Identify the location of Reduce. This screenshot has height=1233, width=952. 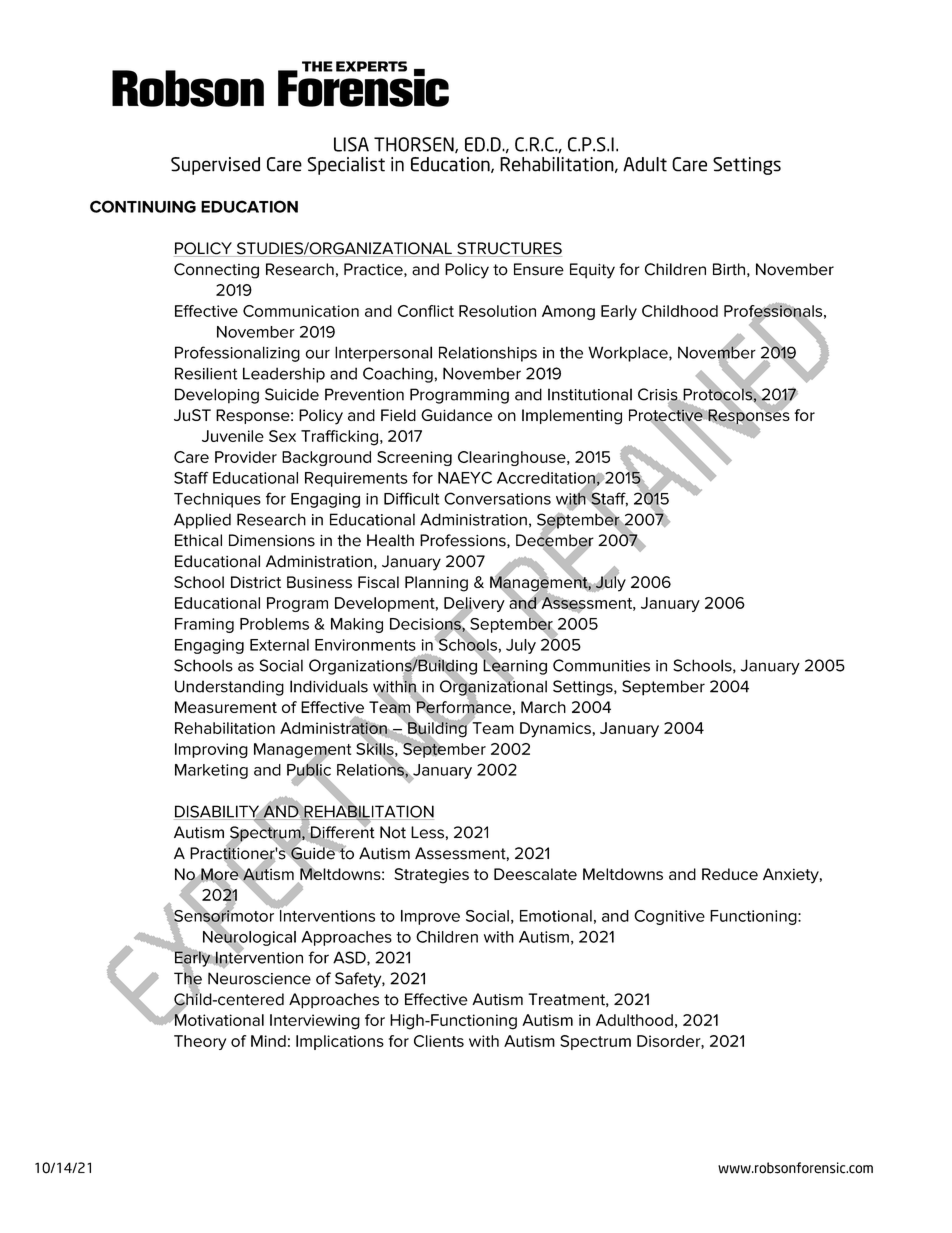
(730, 874).
